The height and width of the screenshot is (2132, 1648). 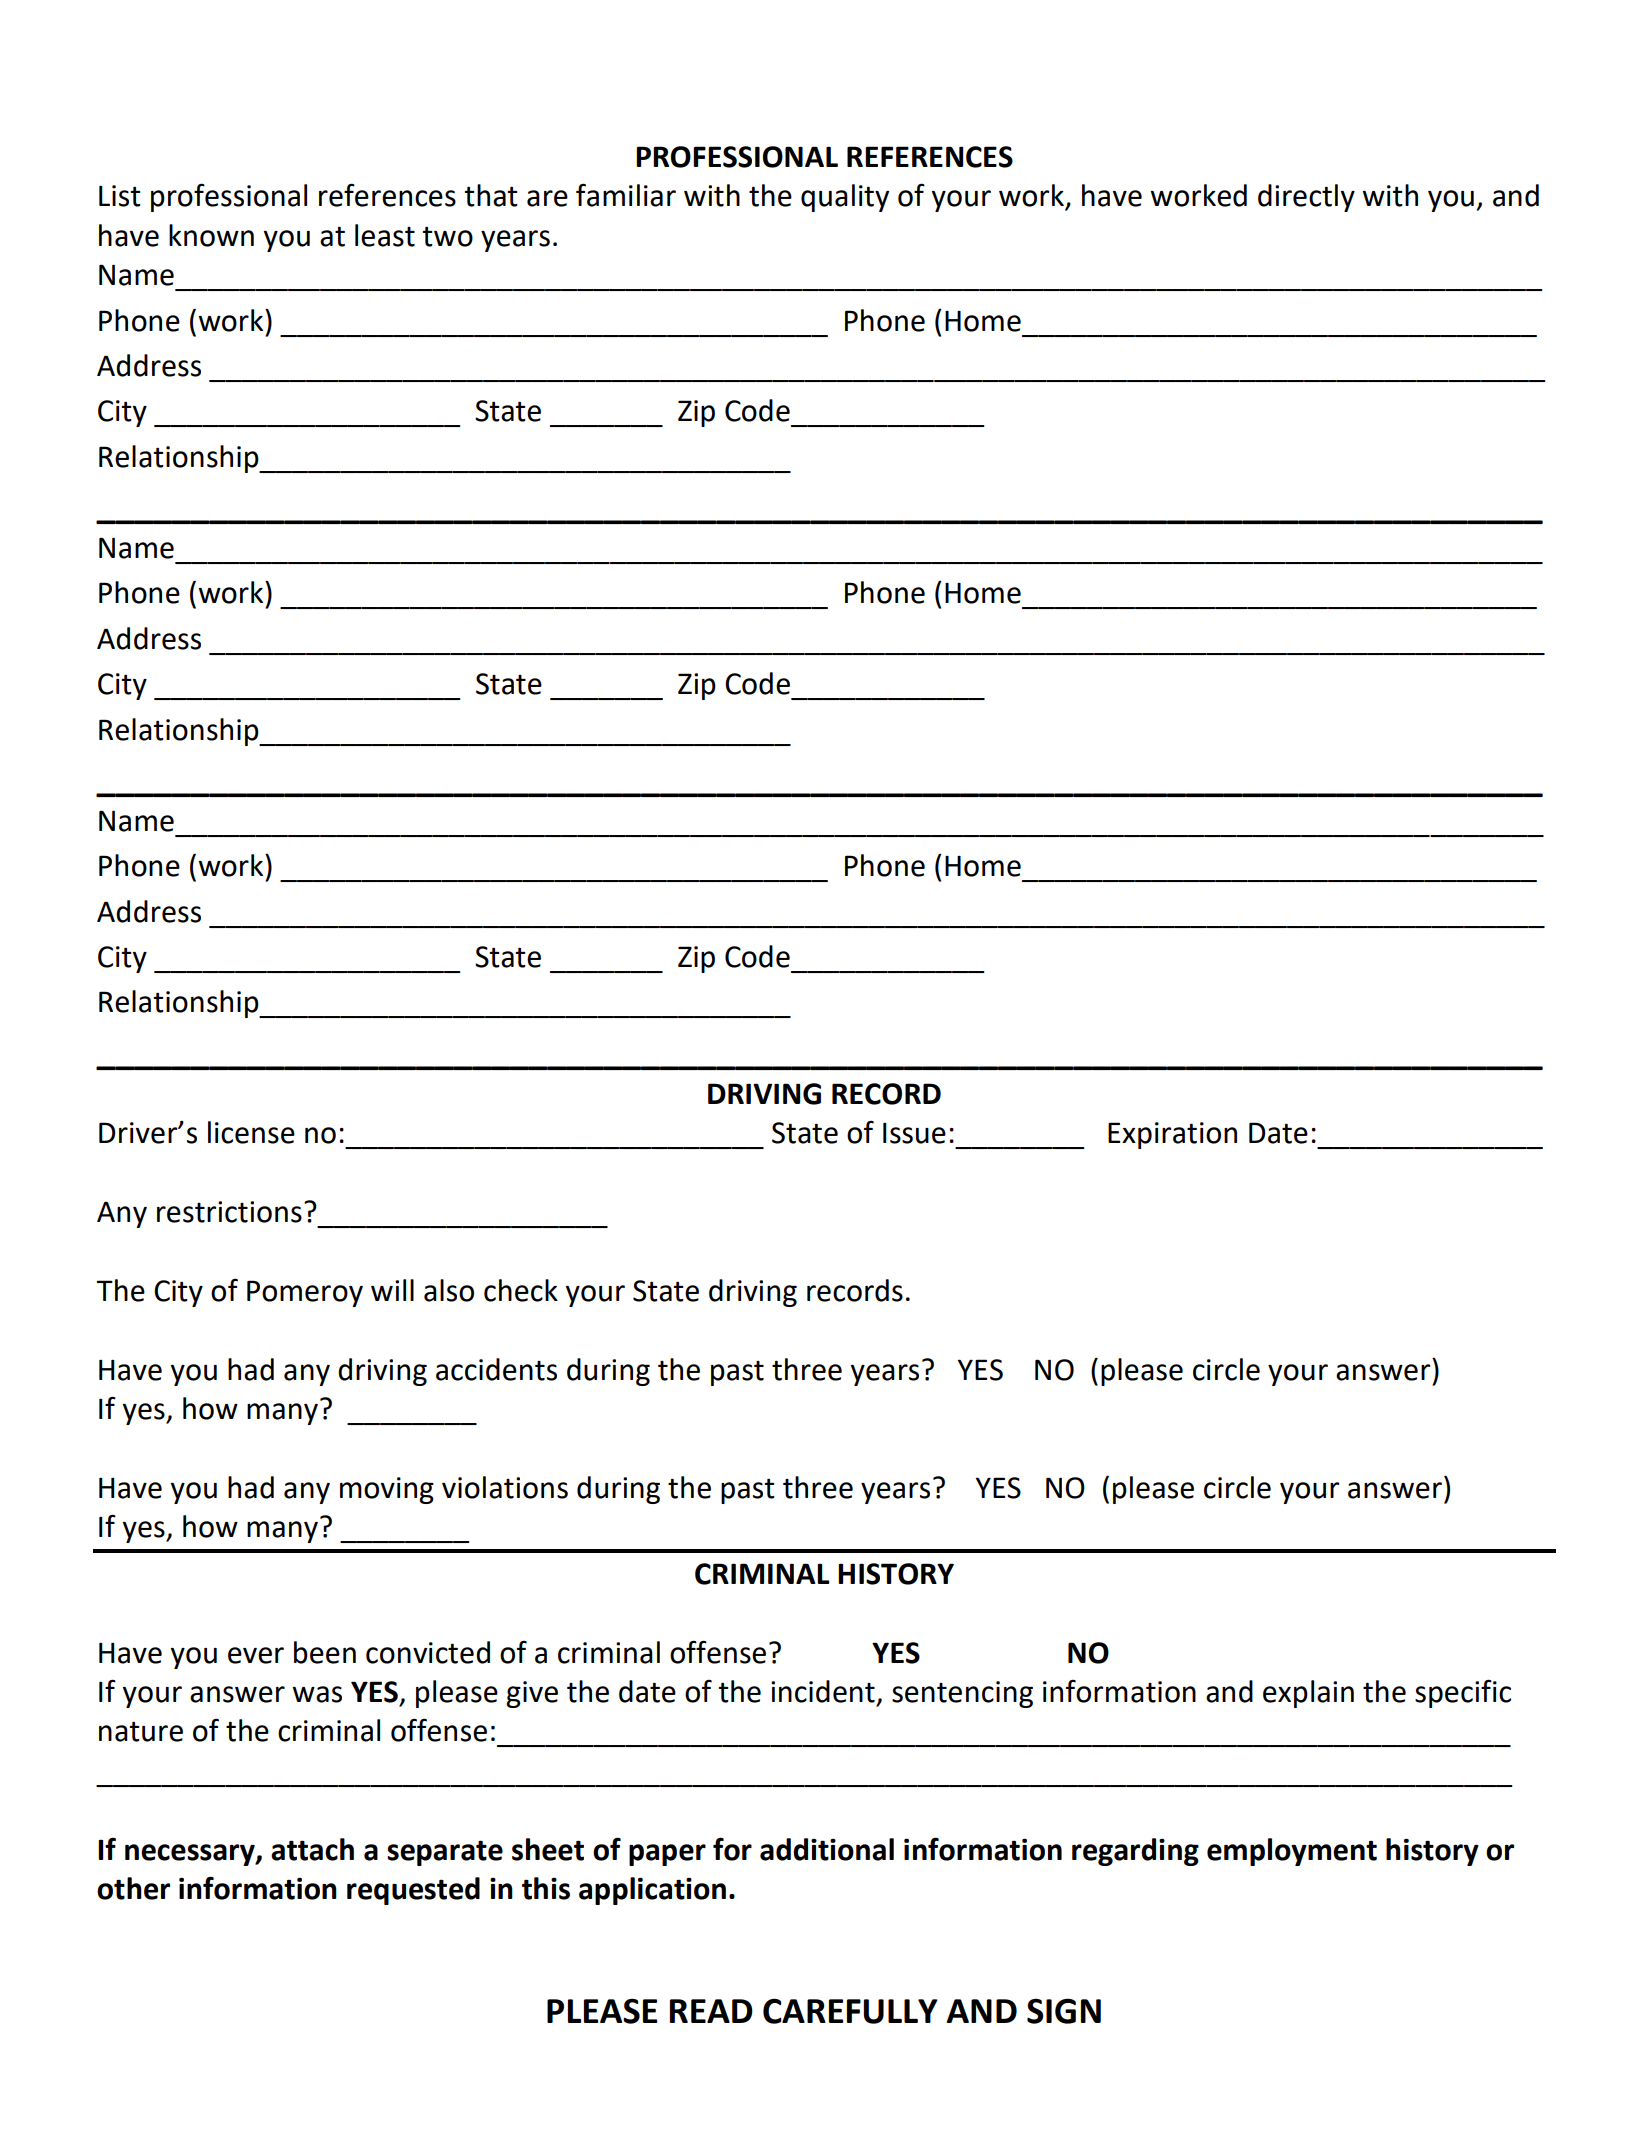 What do you see at coordinates (845, 198) in the screenshot?
I see `quality` at bounding box center [845, 198].
